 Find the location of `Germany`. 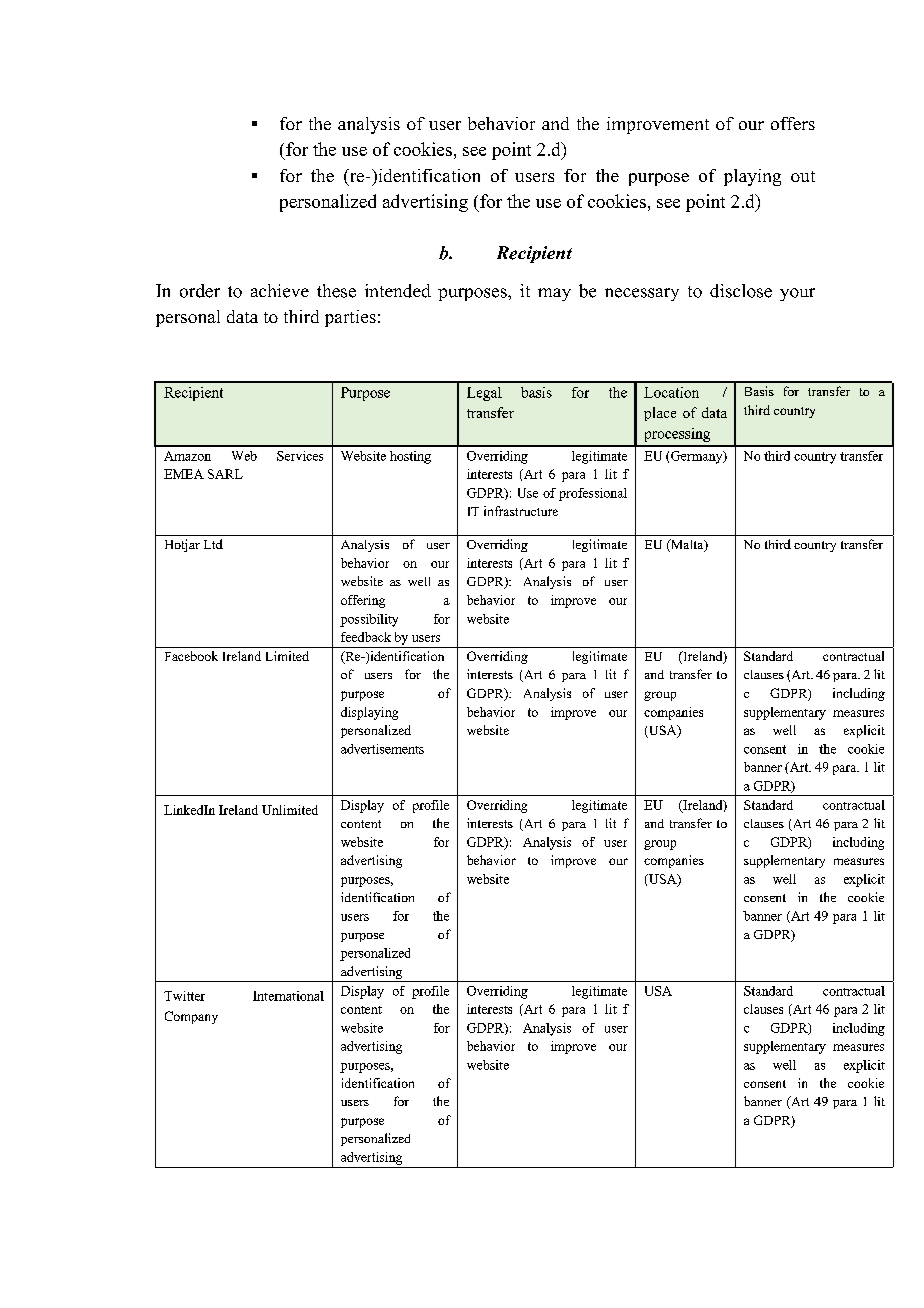

Germany is located at coordinates (698, 457).
